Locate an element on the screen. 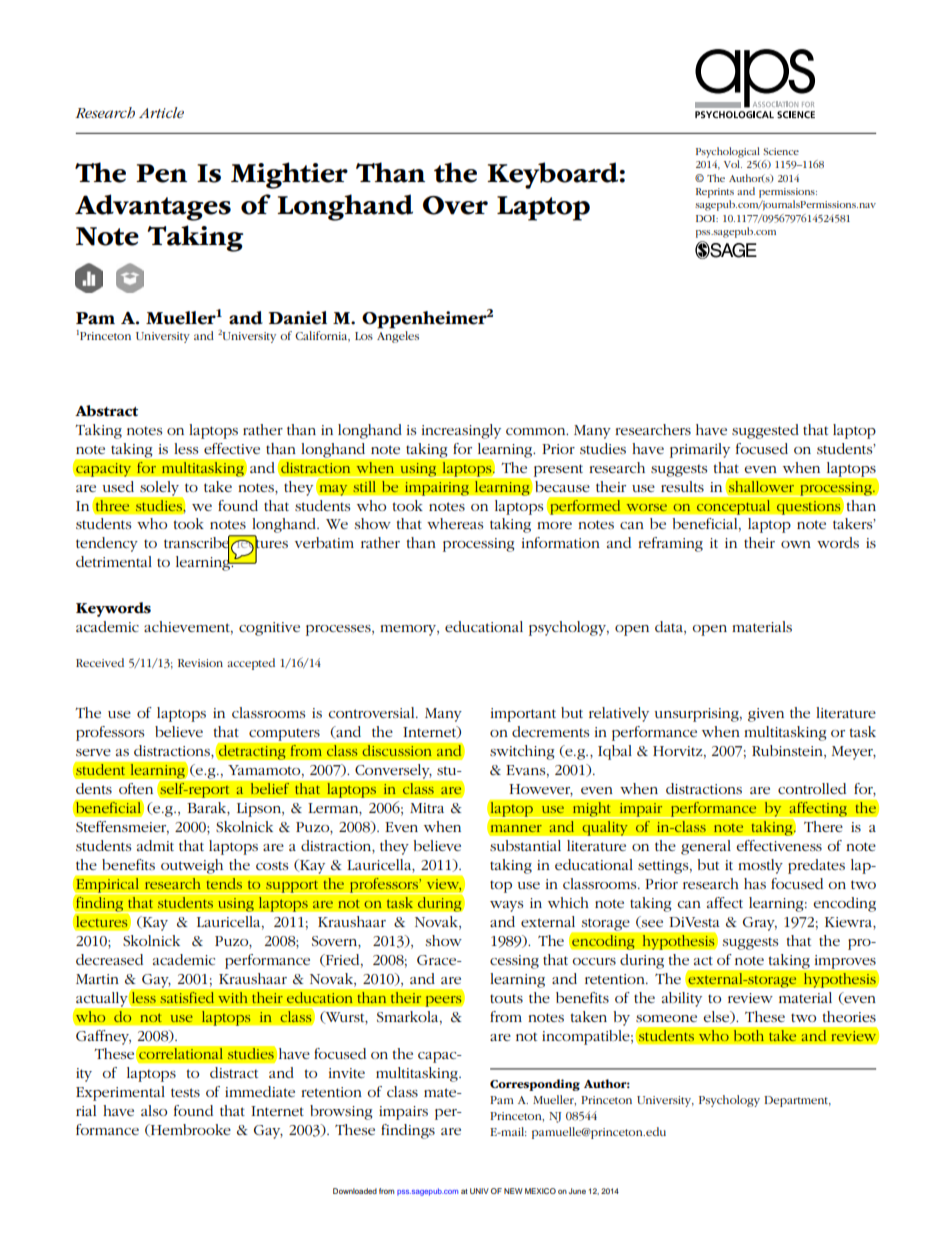  Angeles is located at coordinates (398, 337).
